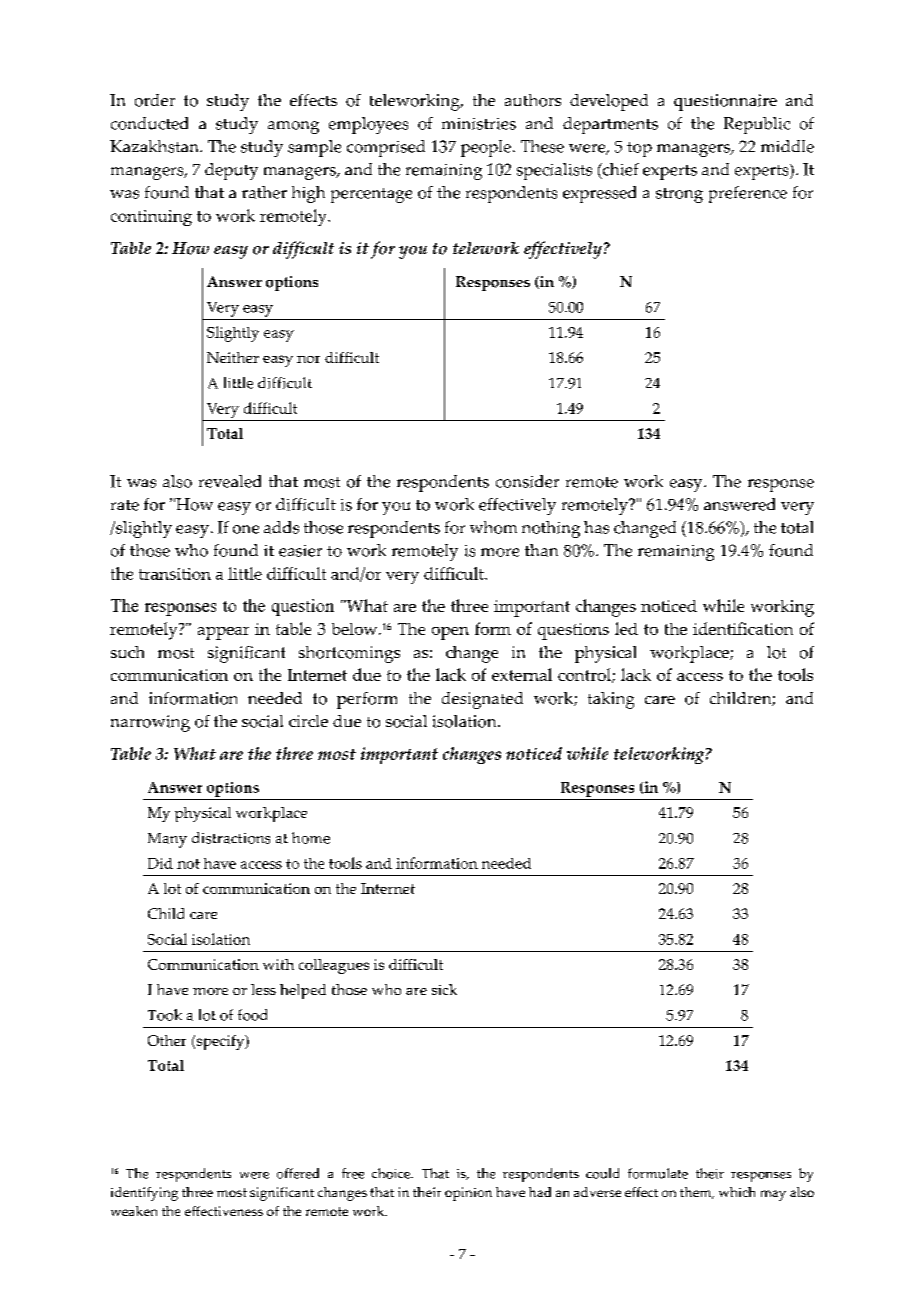 The width and height of the screenshot is (924, 1308). Describe the element at coordinates (223, 633) in the screenshot. I see `appear` at that location.
